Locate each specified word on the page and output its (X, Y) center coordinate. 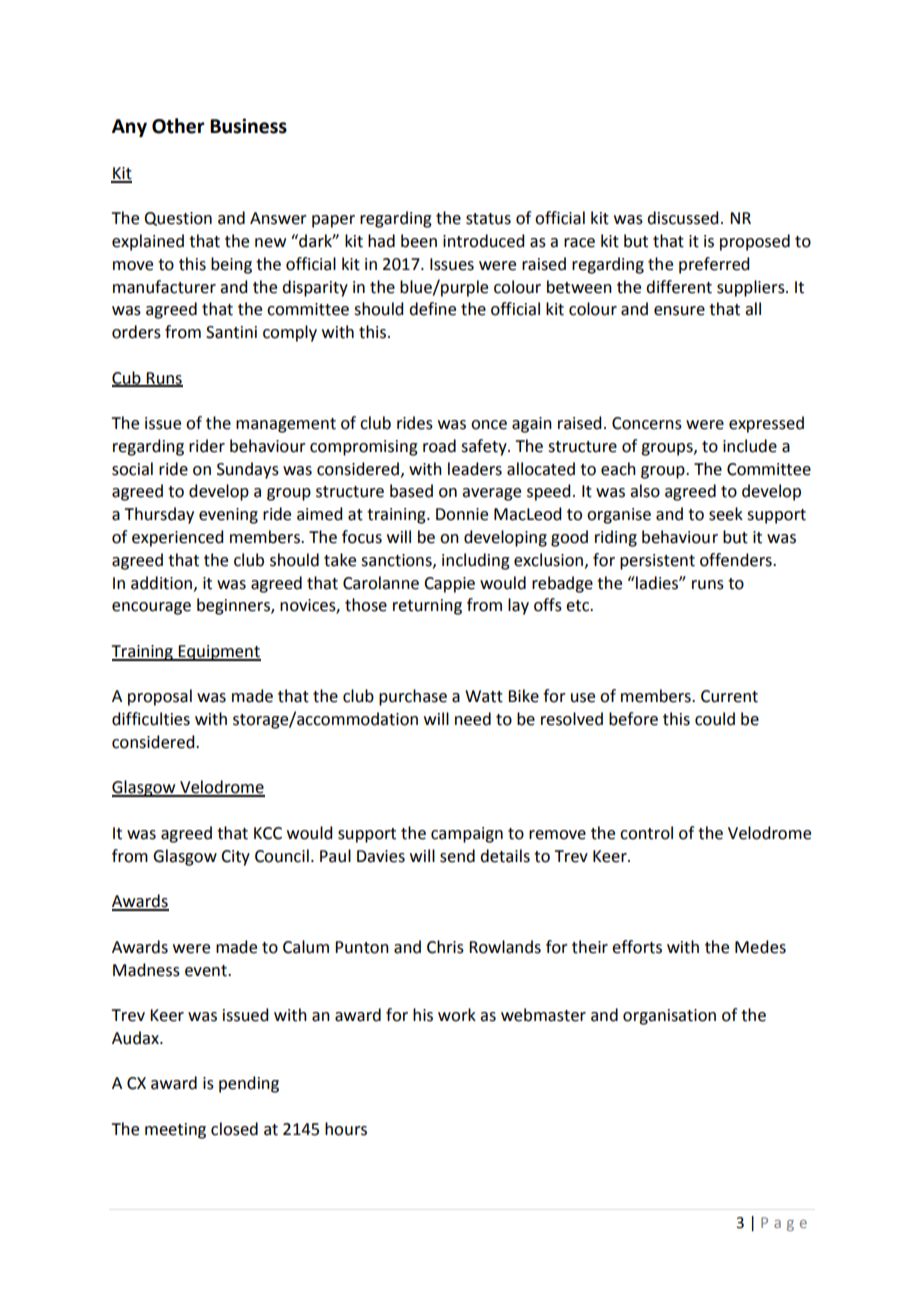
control (646, 833)
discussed (682, 218)
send (457, 856)
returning (427, 607)
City (235, 858)
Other (178, 126)
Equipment (219, 653)
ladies (657, 583)
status (488, 219)
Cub (127, 378)
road (439, 446)
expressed (766, 424)
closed (234, 1129)
